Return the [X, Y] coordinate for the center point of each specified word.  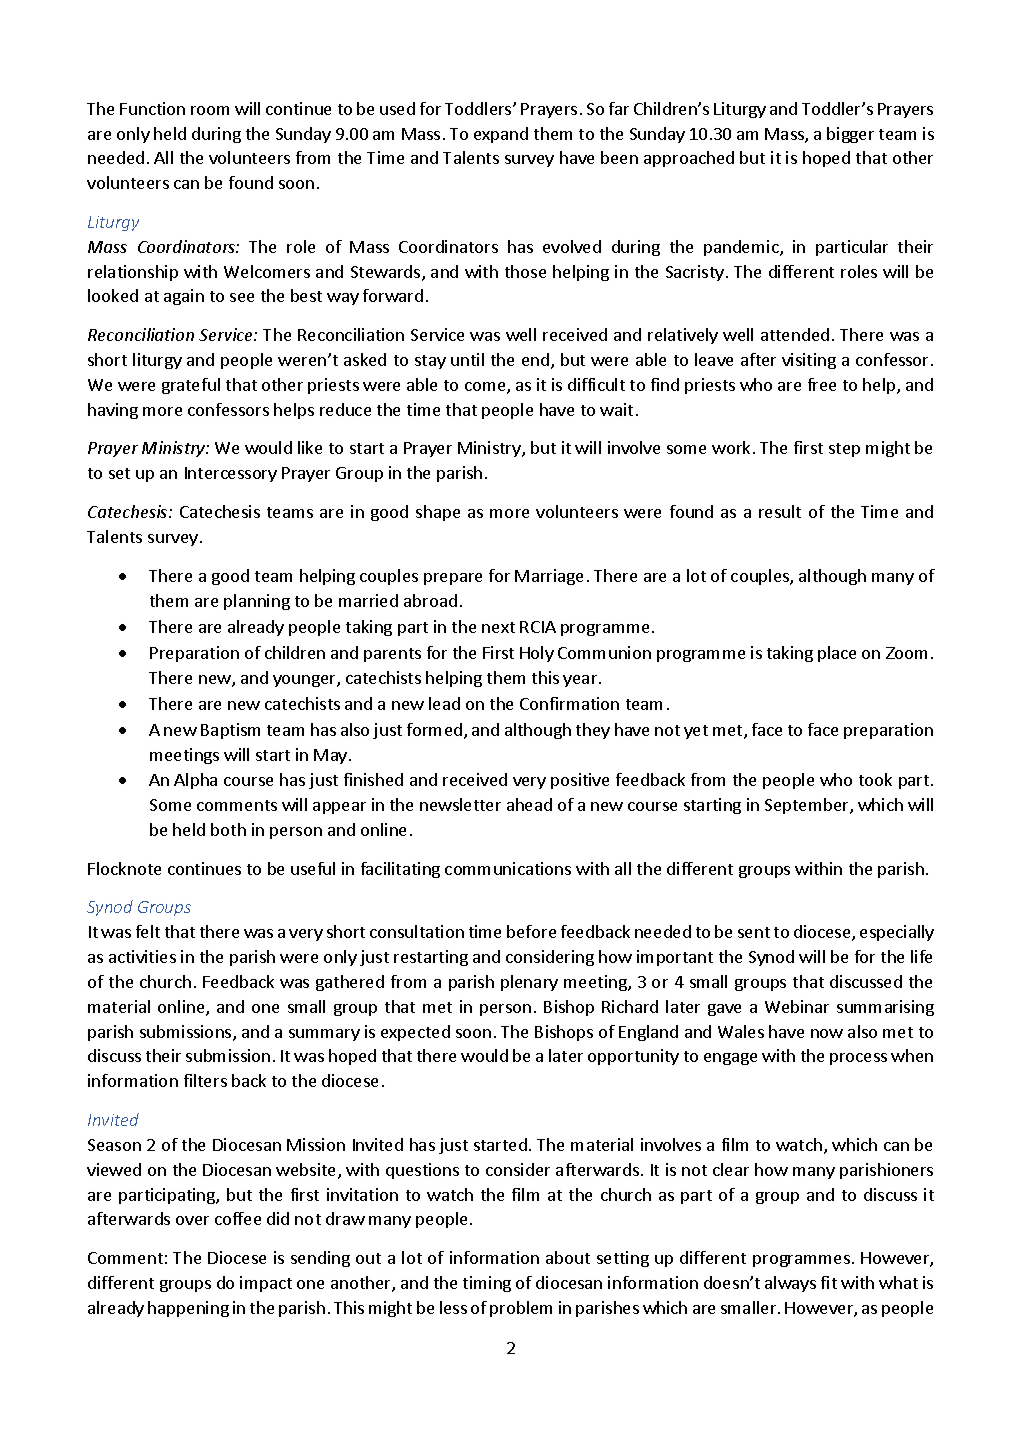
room [210, 110]
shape [438, 513]
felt [148, 931]
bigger [850, 135]
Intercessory [231, 474]
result [780, 511]
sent [754, 932]
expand [501, 135]
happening [188, 1309]
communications [508, 868]
